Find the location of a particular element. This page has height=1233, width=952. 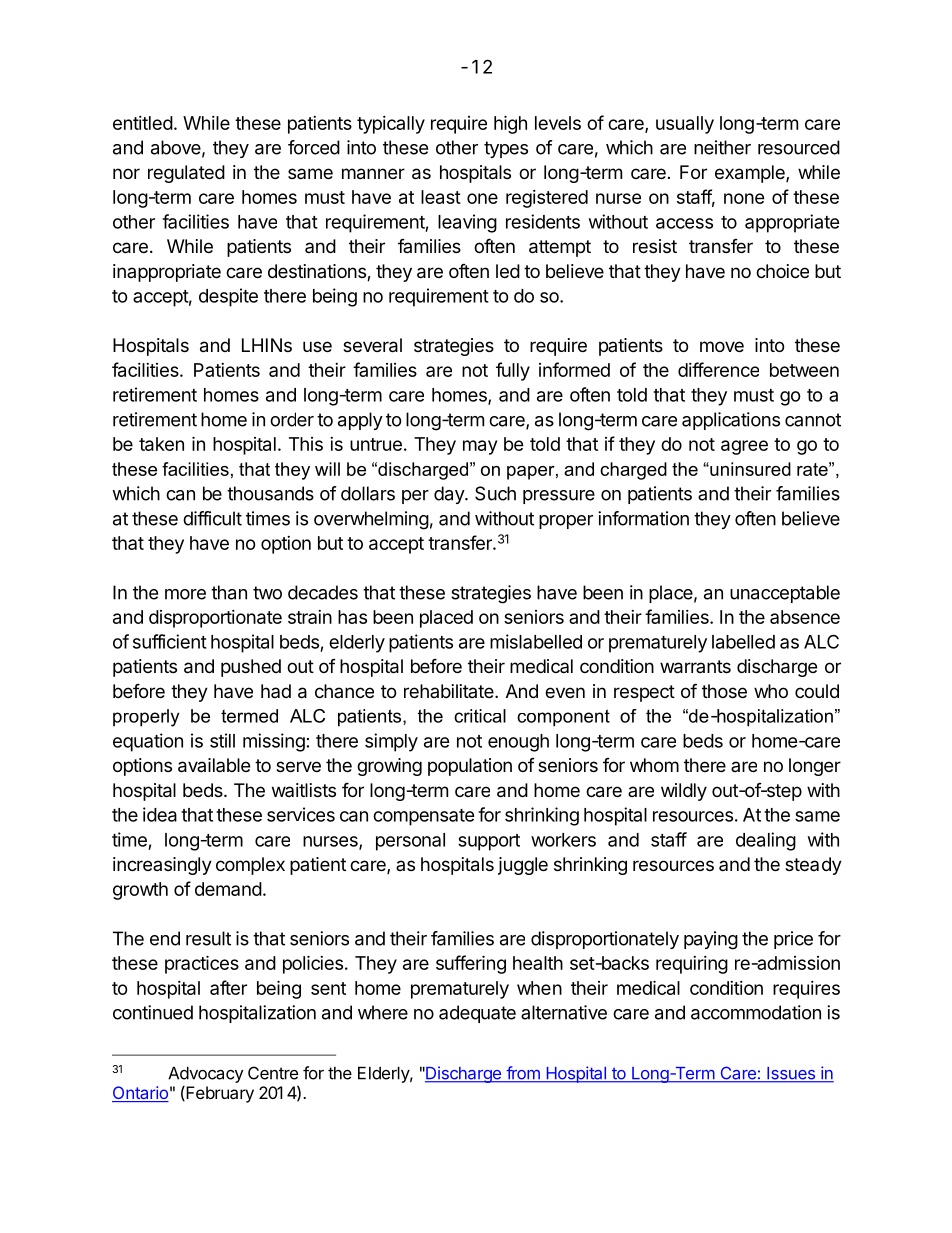

regulated is located at coordinates (186, 174).
